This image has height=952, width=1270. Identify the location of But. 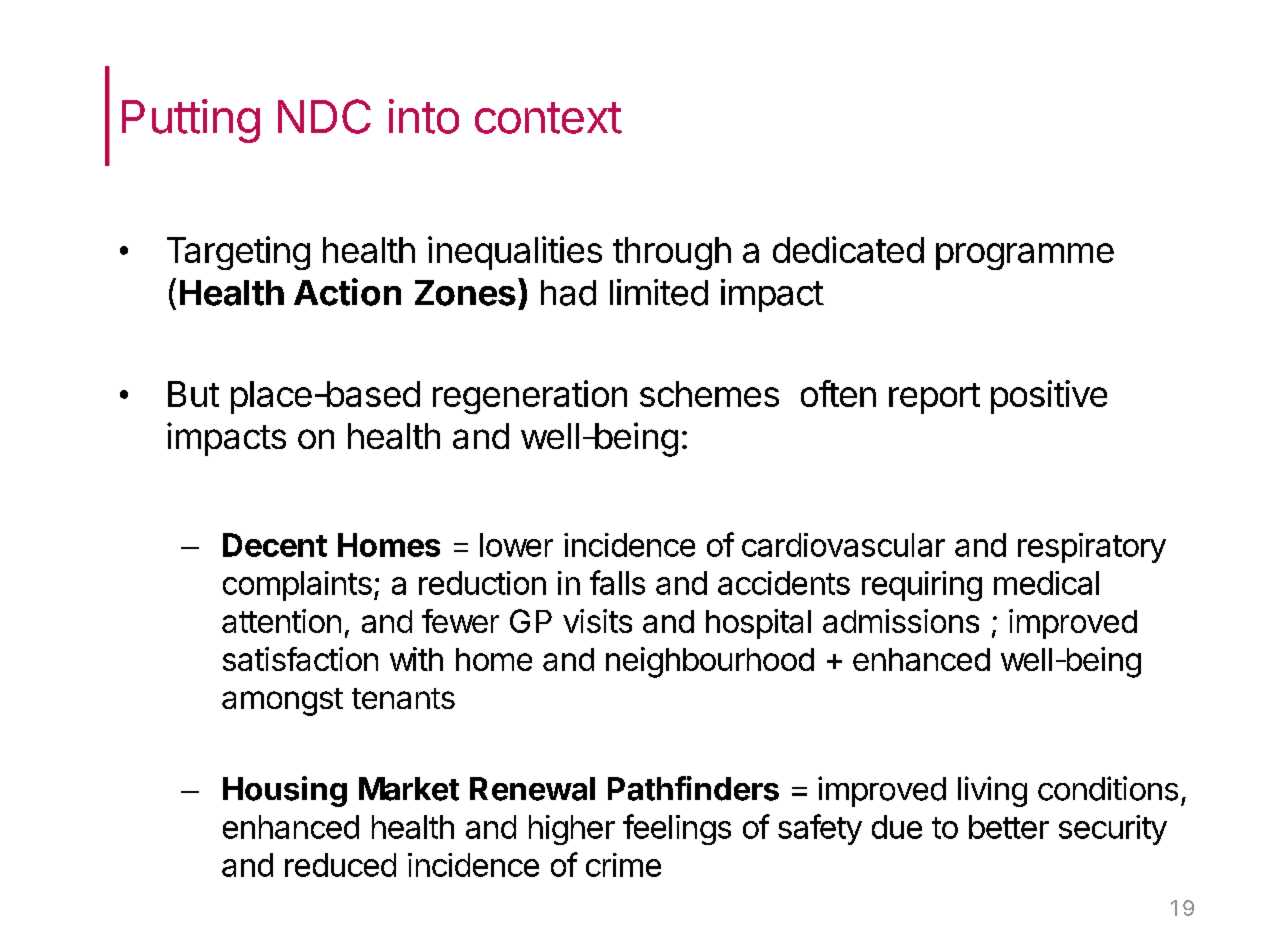
(193, 394).
